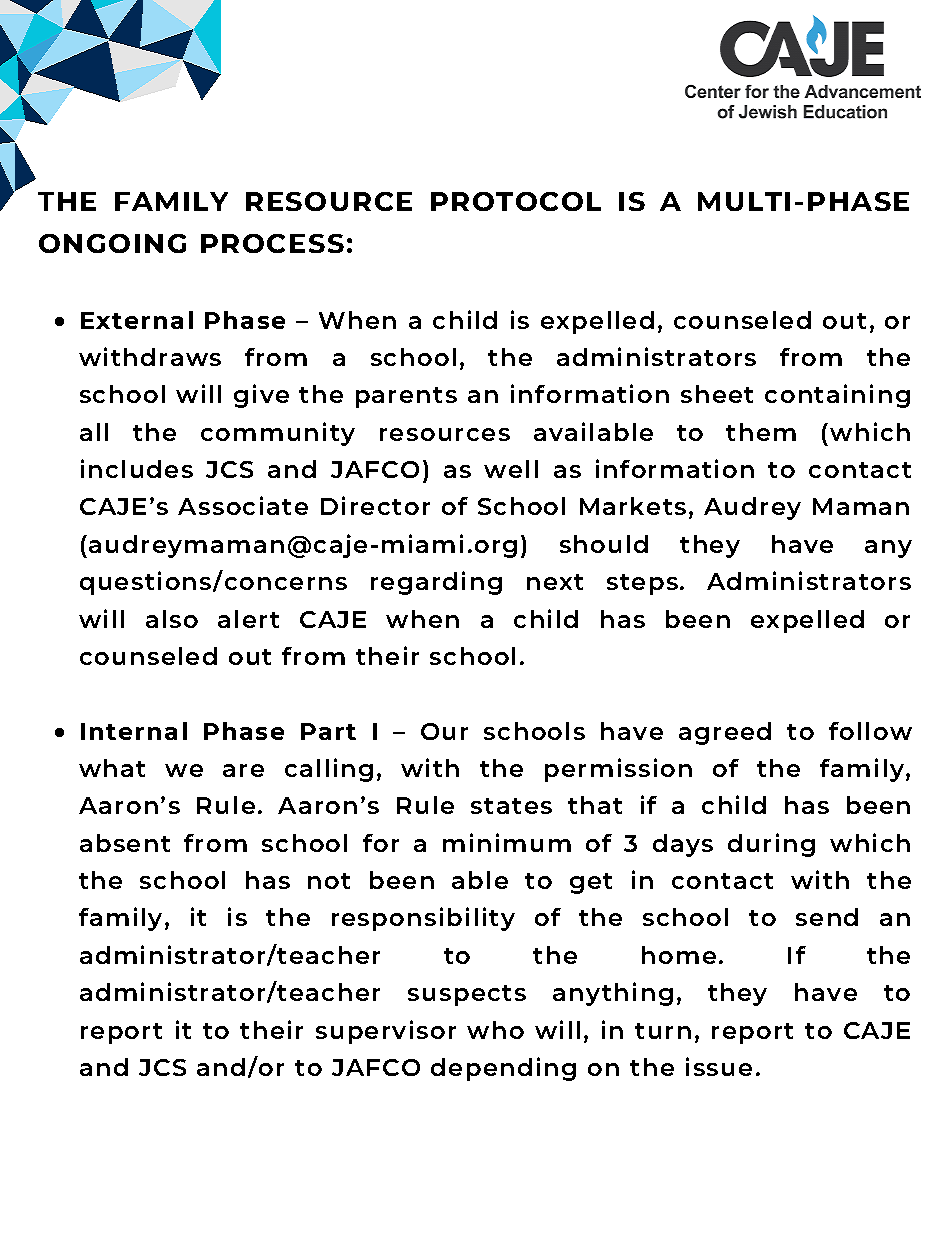 The width and height of the page is (952, 1233). What do you see at coordinates (386, 1032) in the page?
I see `supervisor` at bounding box center [386, 1032].
